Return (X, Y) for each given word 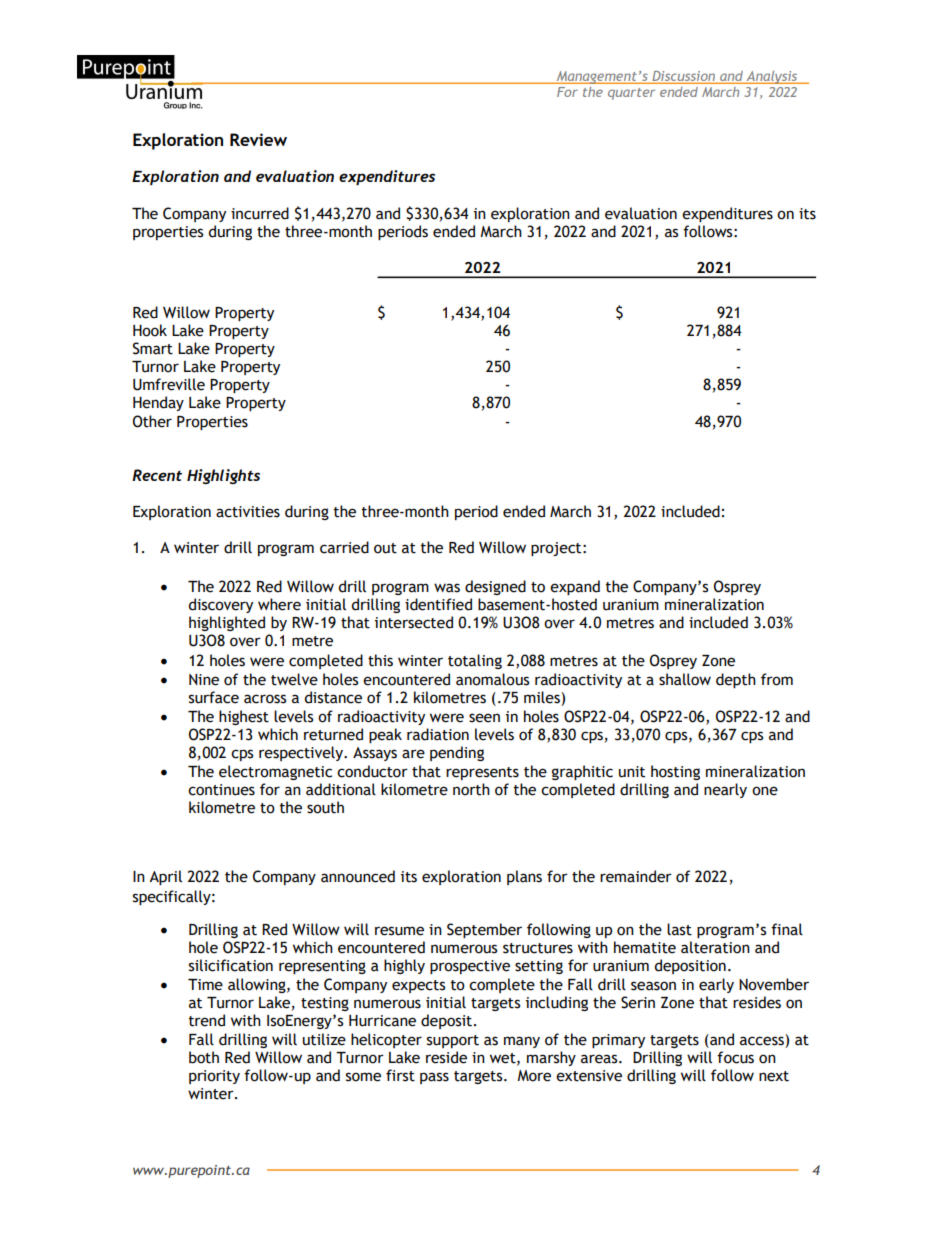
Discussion (684, 77)
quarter (631, 94)
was (447, 588)
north (471, 789)
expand (575, 587)
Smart (153, 348)
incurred (260, 213)
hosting (675, 772)
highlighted (227, 623)
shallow (685, 679)
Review (258, 139)
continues (221, 790)
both (204, 1057)
